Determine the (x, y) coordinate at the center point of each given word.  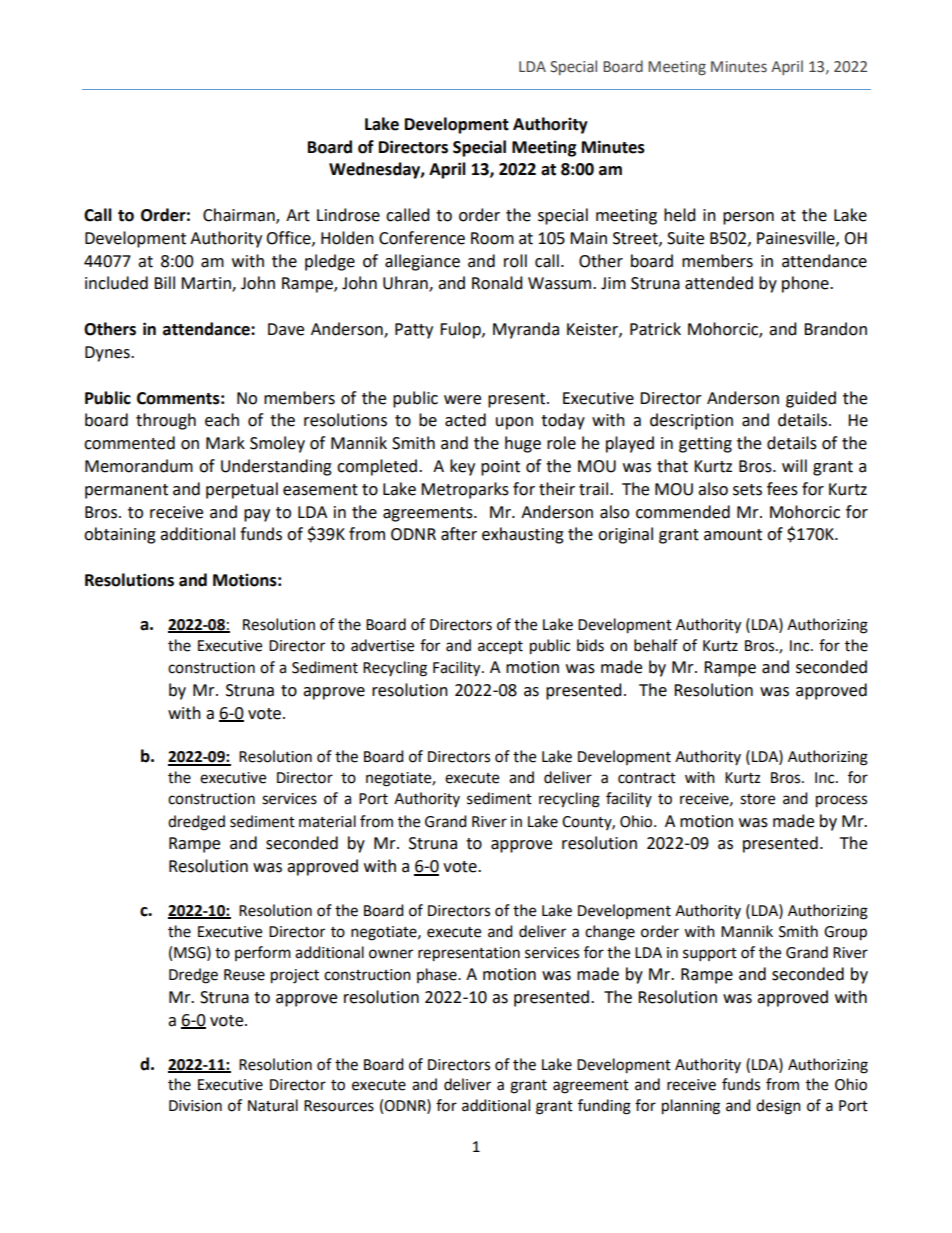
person (748, 218)
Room (492, 238)
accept (500, 648)
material (327, 821)
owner (391, 954)
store (757, 799)
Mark (225, 443)
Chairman (240, 216)
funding (604, 1107)
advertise (382, 645)
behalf (656, 645)
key (462, 467)
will (794, 465)
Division (195, 1106)
